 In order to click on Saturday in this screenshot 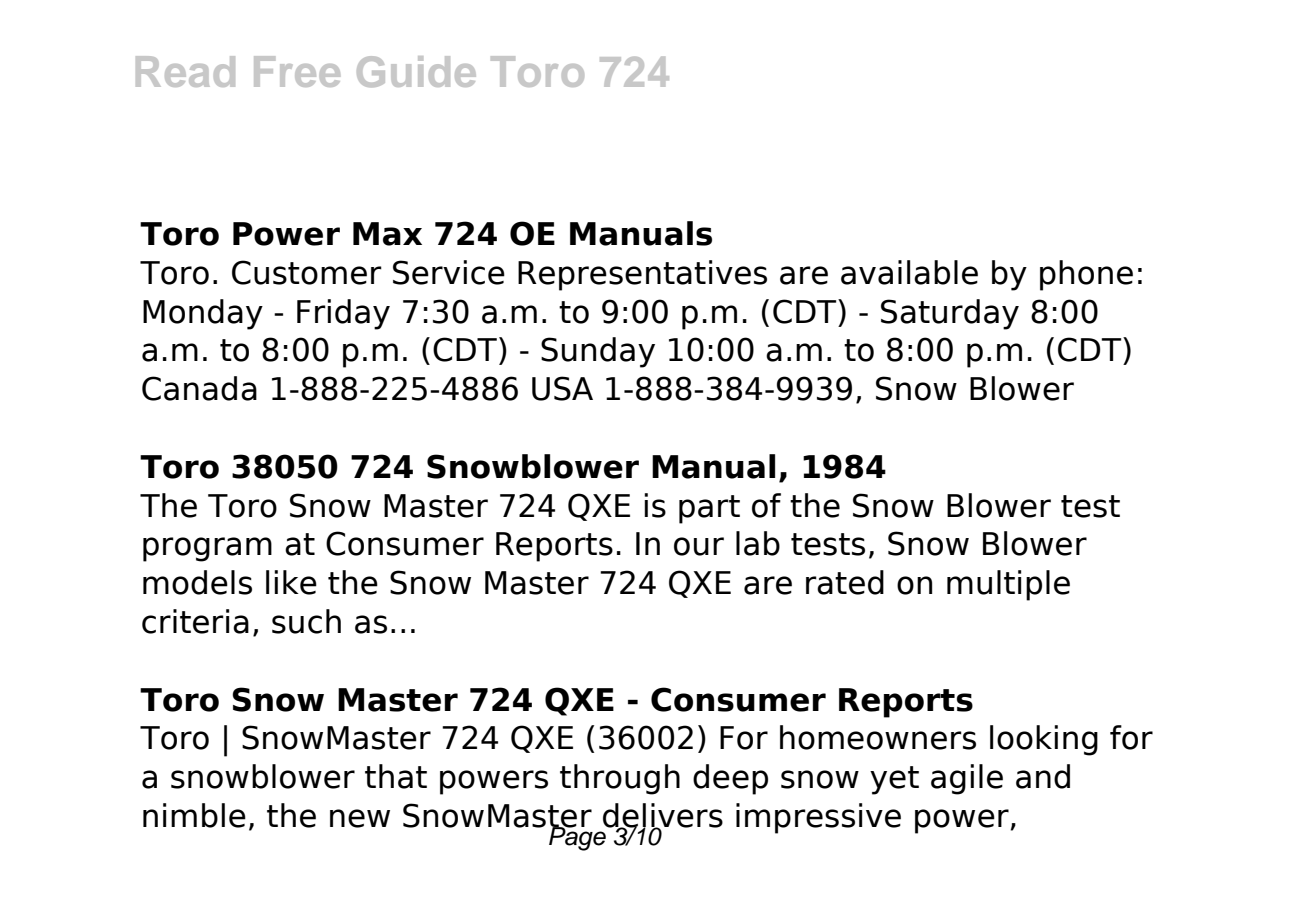, I will do `click(950, 314)`.
